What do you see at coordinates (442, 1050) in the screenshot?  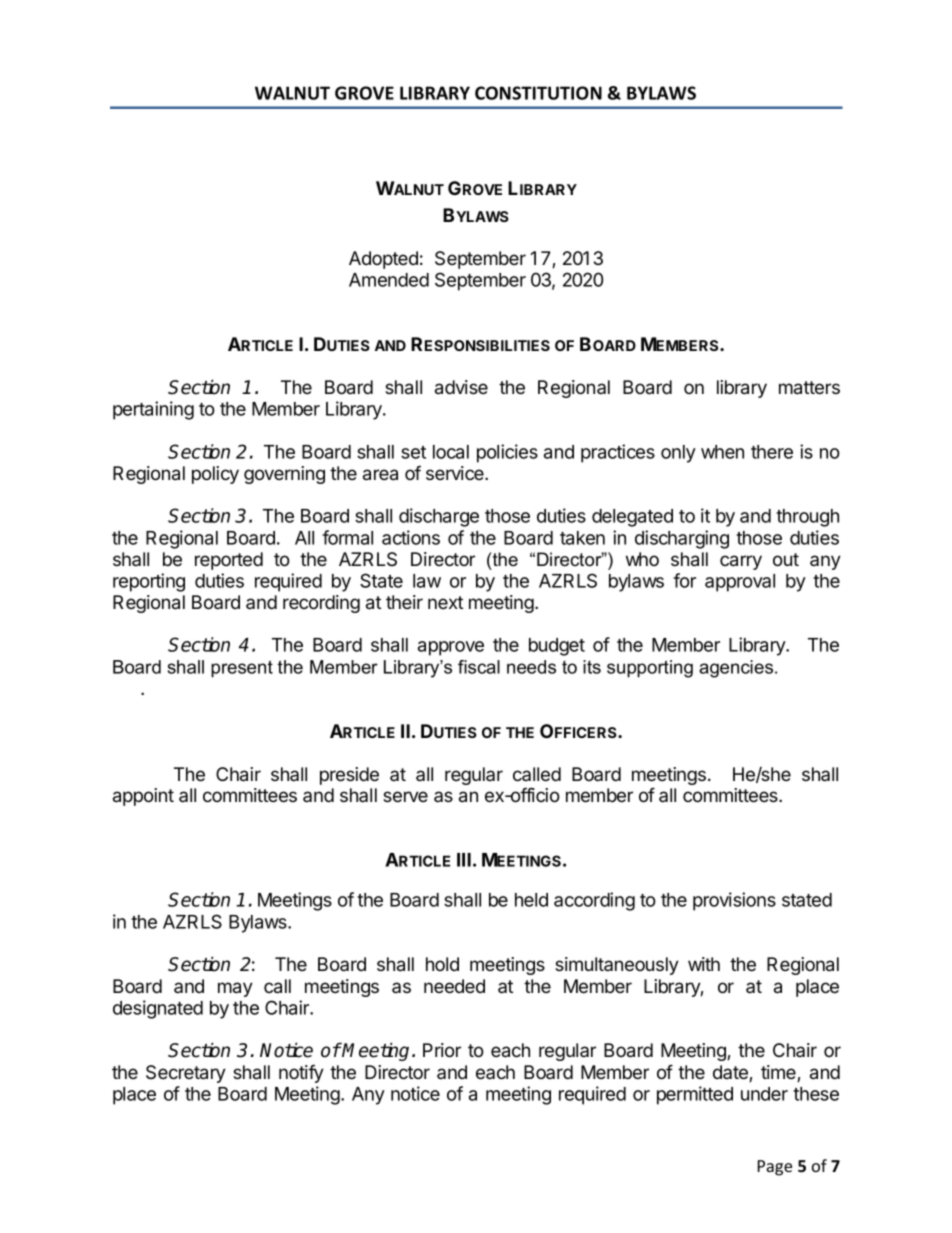 I see `Prior` at bounding box center [442, 1050].
